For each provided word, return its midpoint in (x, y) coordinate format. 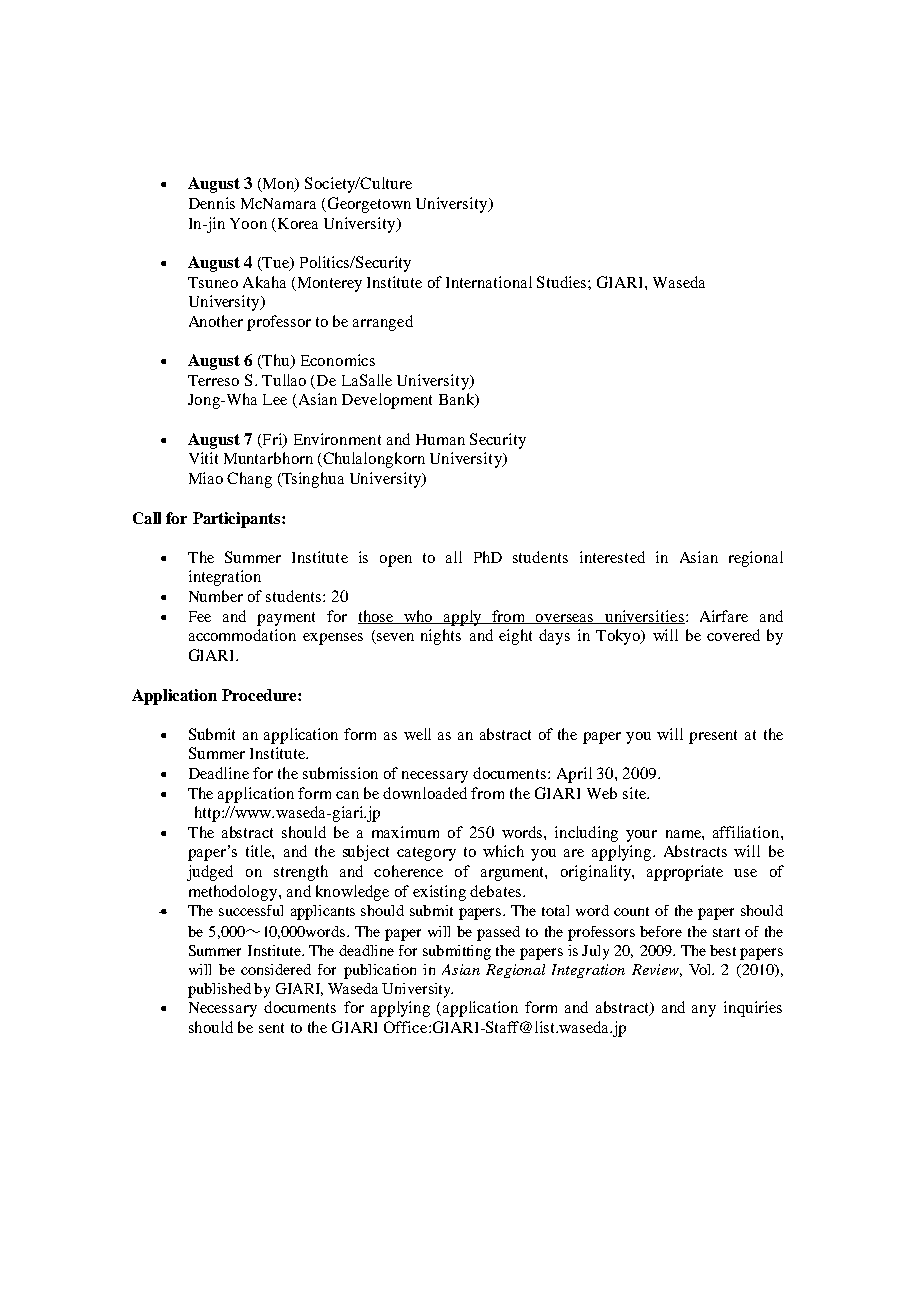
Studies (563, 282)
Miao (206, 478)
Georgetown (369, 205)
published (219, 990)
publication (380, 971)
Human (440, 439)
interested (612, 557)
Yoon (248, 223)
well (417, 734)
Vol (701, 969)
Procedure (260, 695)
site (636, 793)
